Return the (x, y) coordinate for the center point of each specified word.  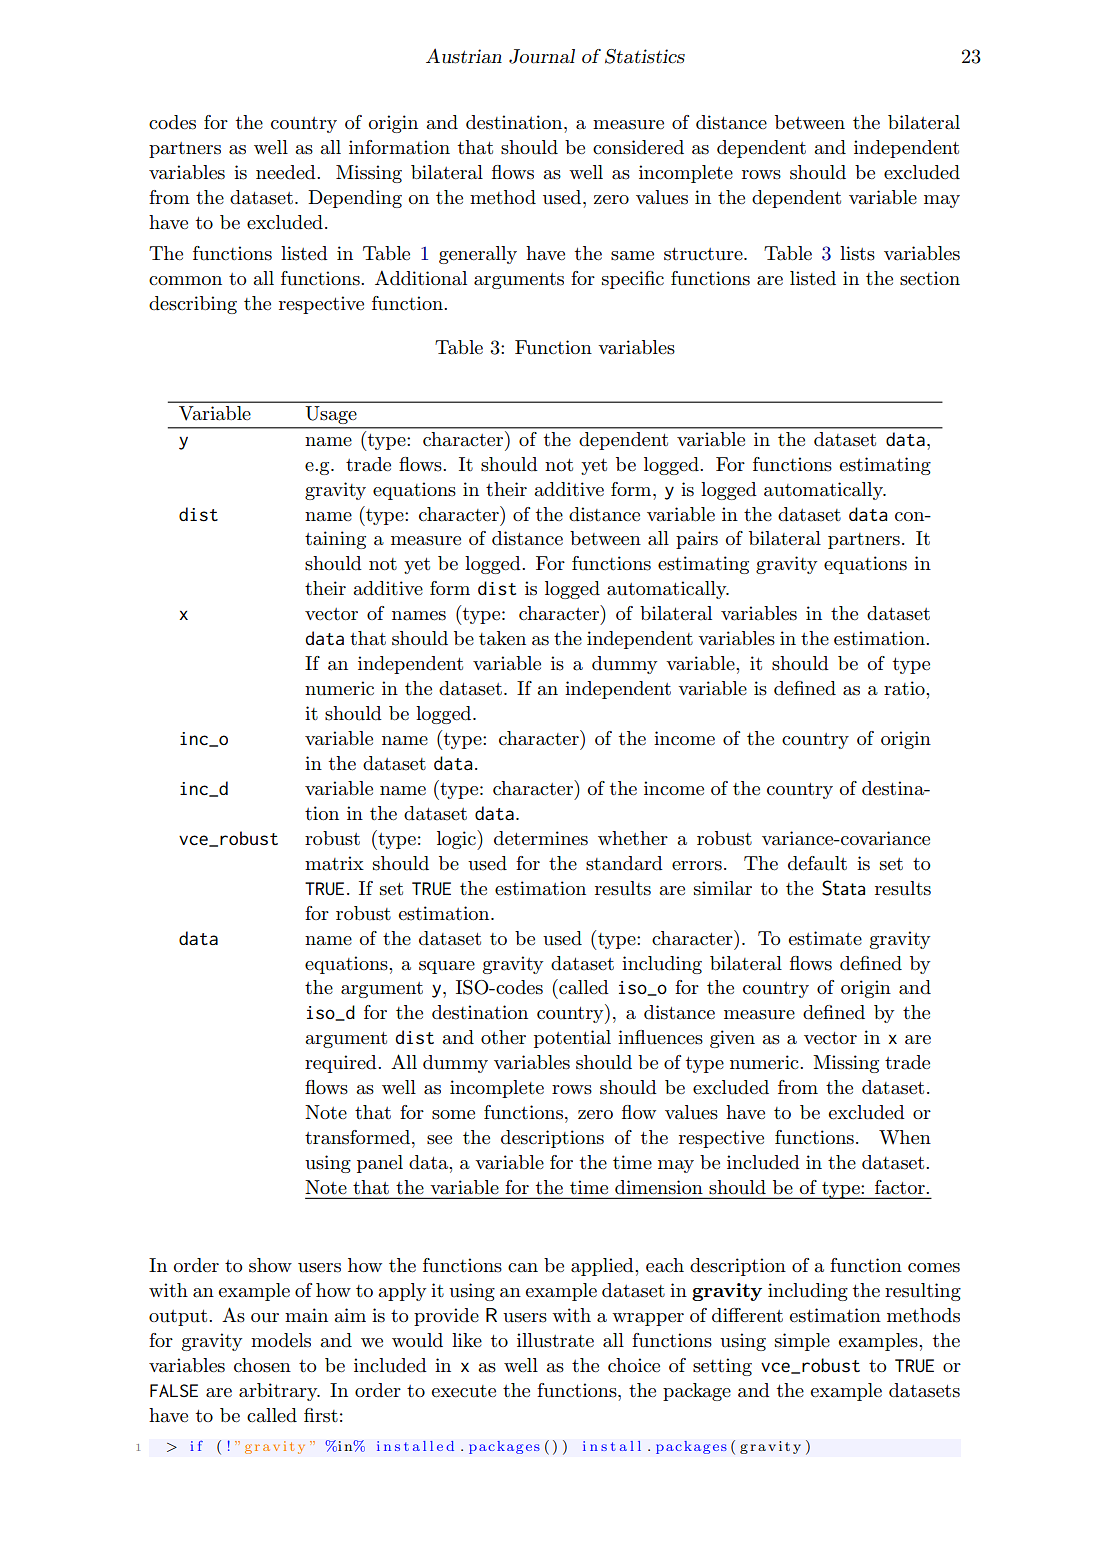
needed (287, 172)
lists (857, 253)
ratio (905, 688)
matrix (334, 863)
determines (541, 838)
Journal (542, 56)
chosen (262, 1365)
